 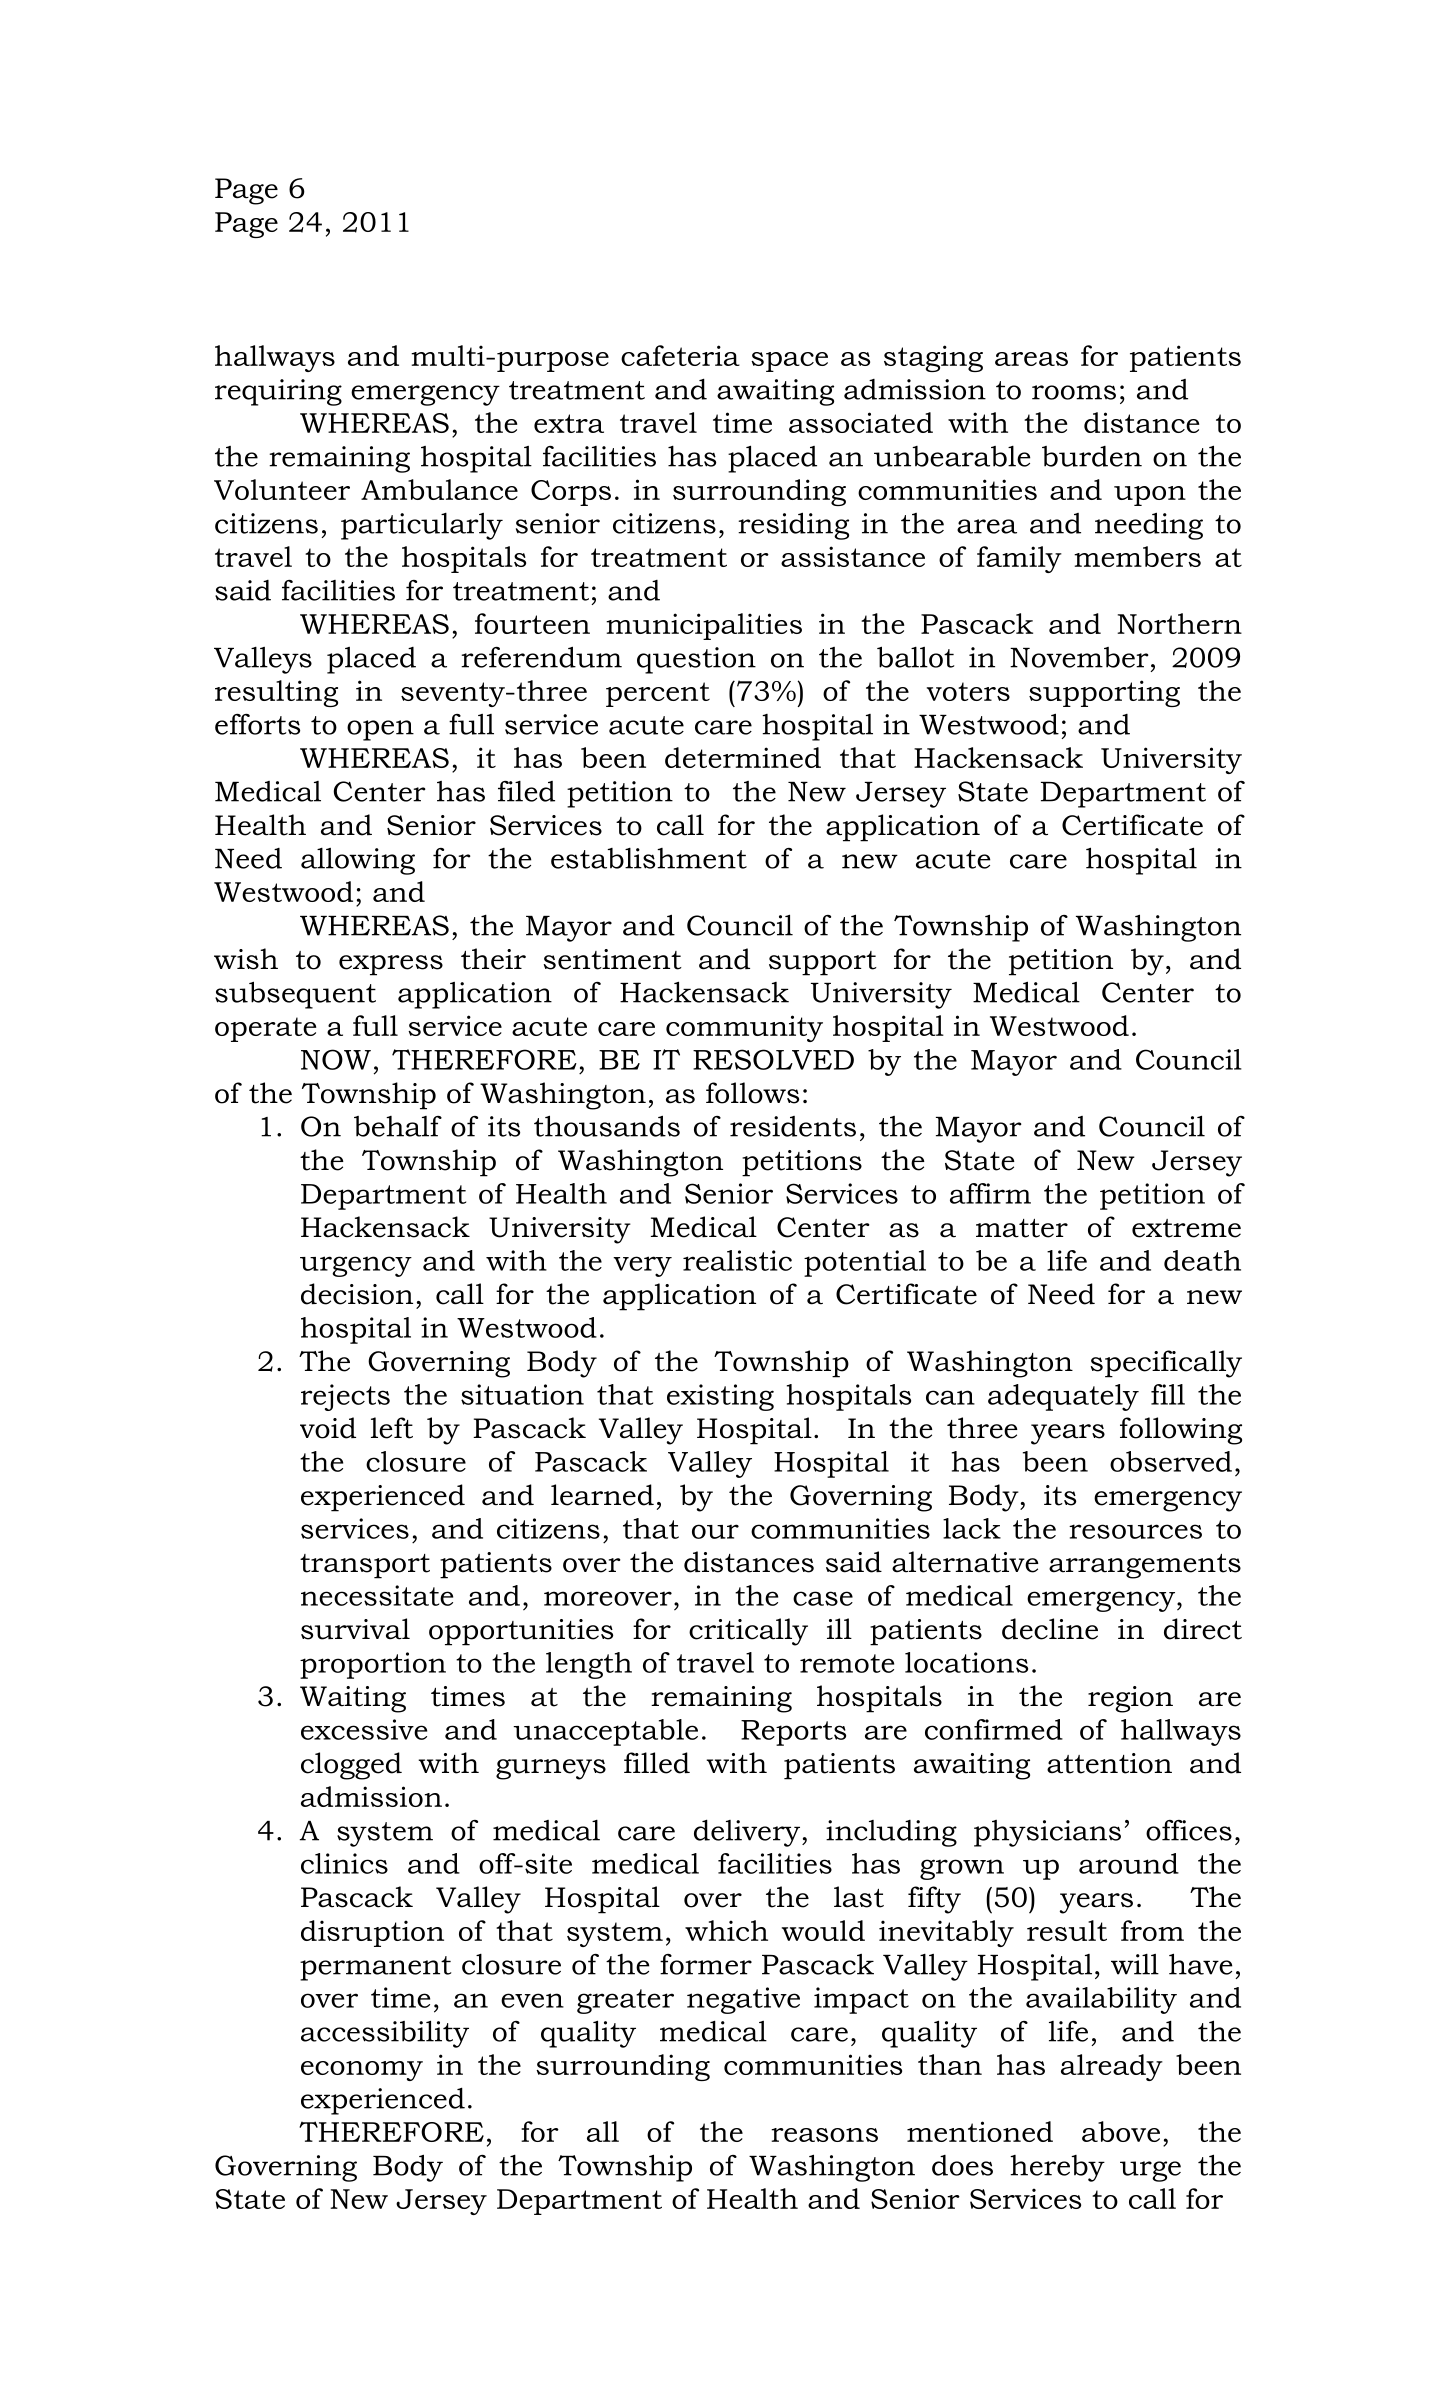 What do you see at coordinates (1074, 392) in the image?
I see `rooms` at bounding box center [1074, 392].
